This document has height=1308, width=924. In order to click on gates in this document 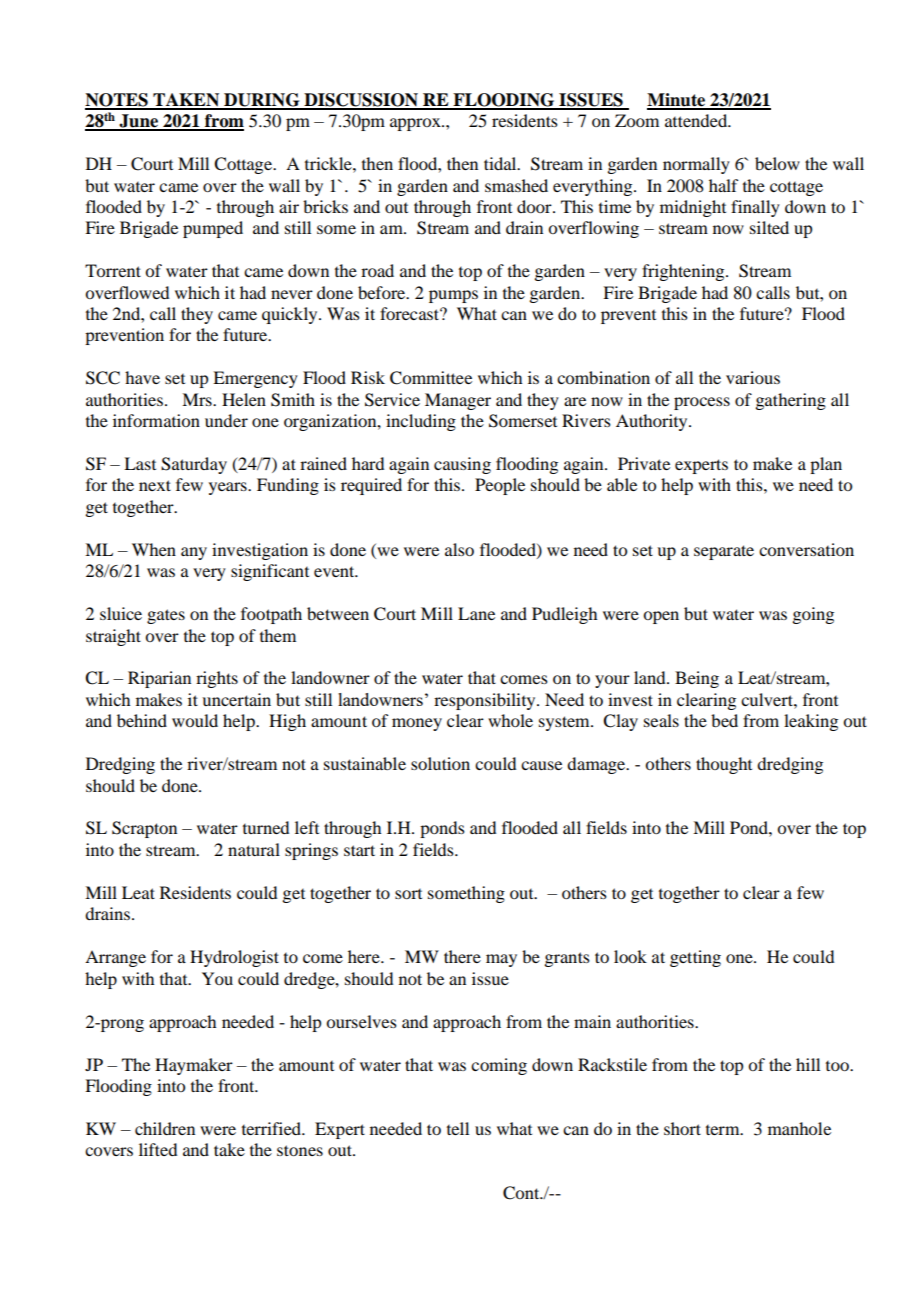, I will do `click(166, 616)`.
